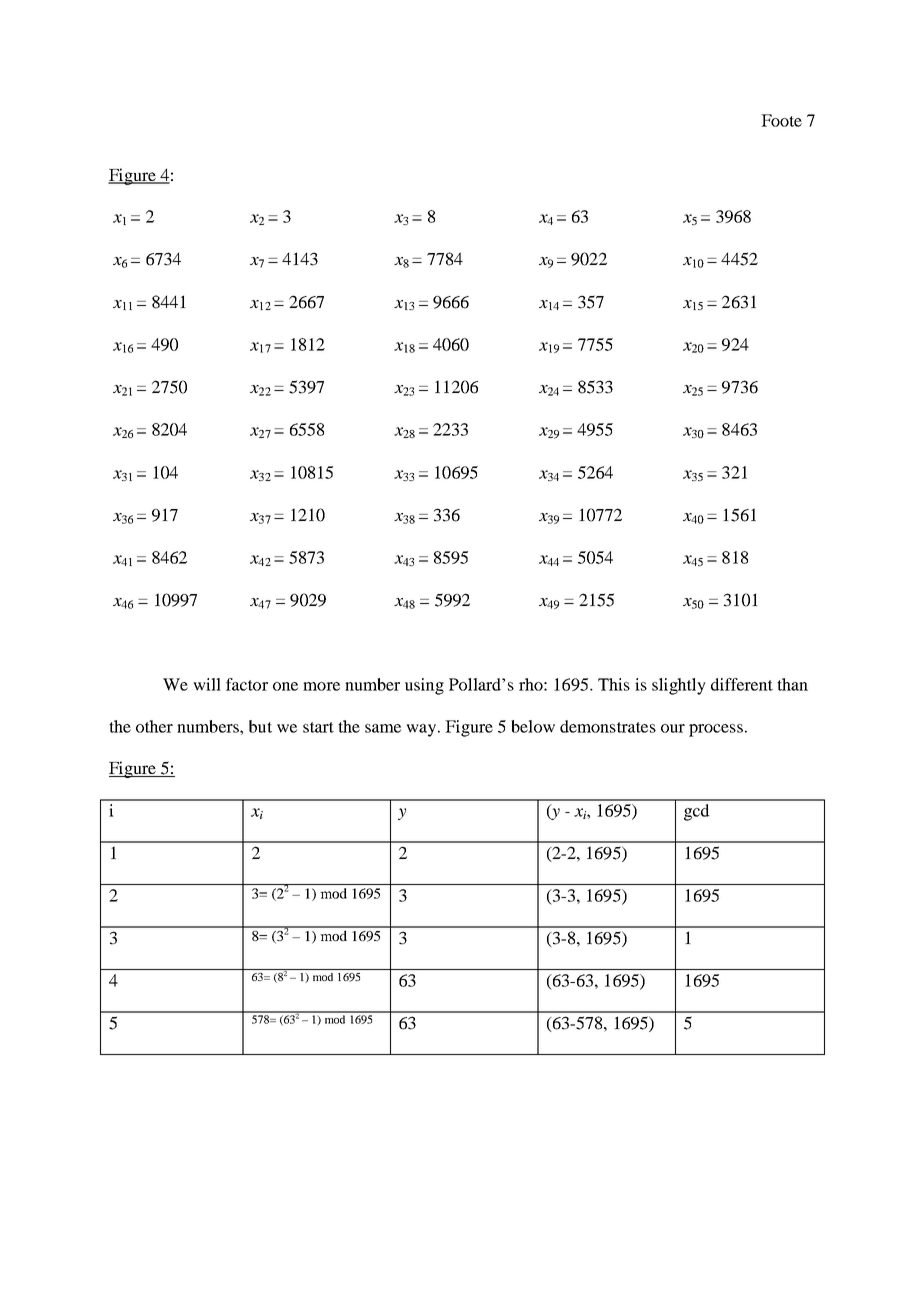 This image has width=924, height=1308. What do you see at coordinates (742, 684) in the image?
I see `different` at bounding box center [742, 684].
